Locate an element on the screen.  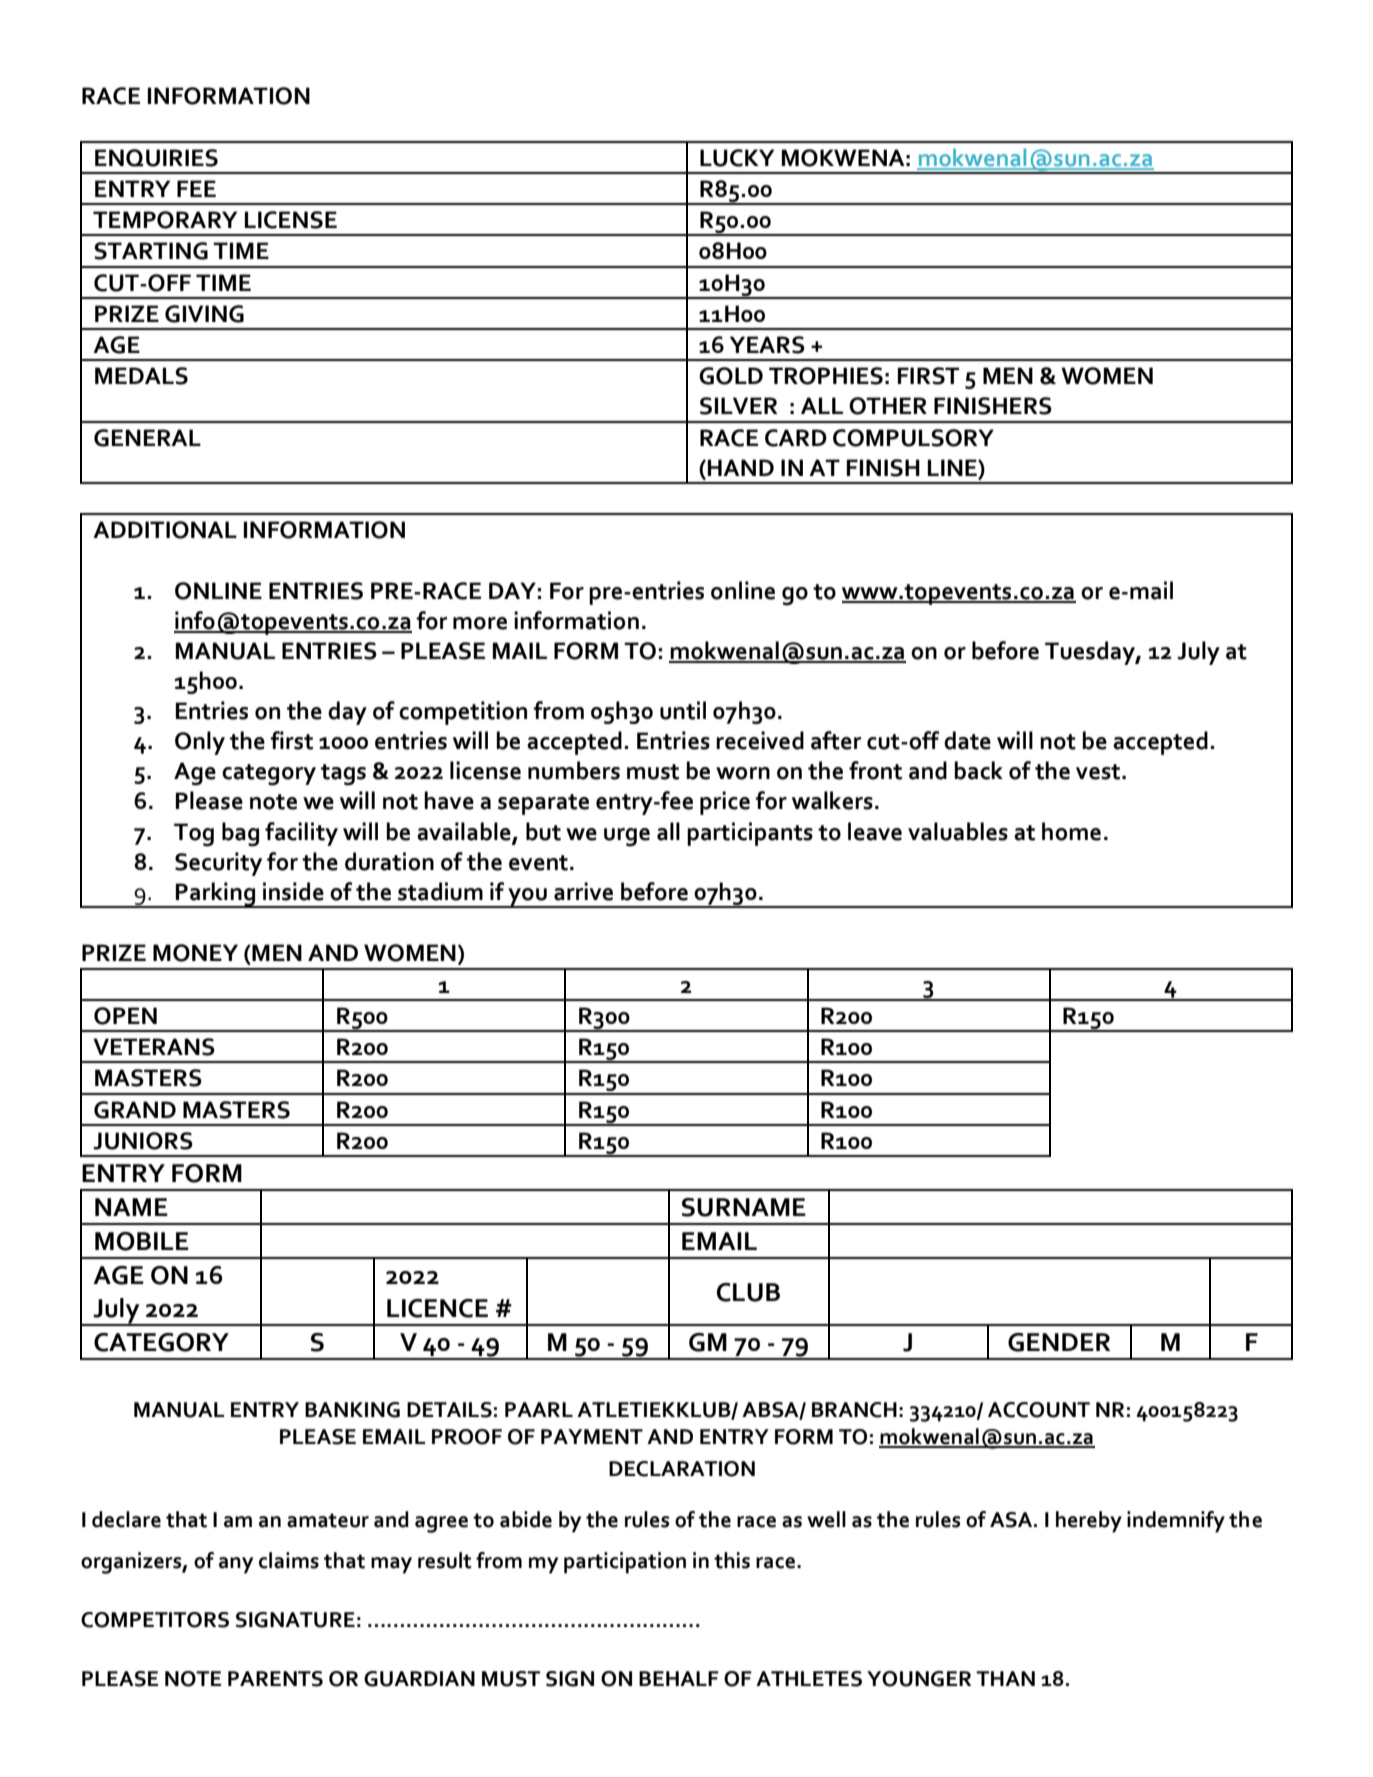
home is located at coordinates (1071, 831).
